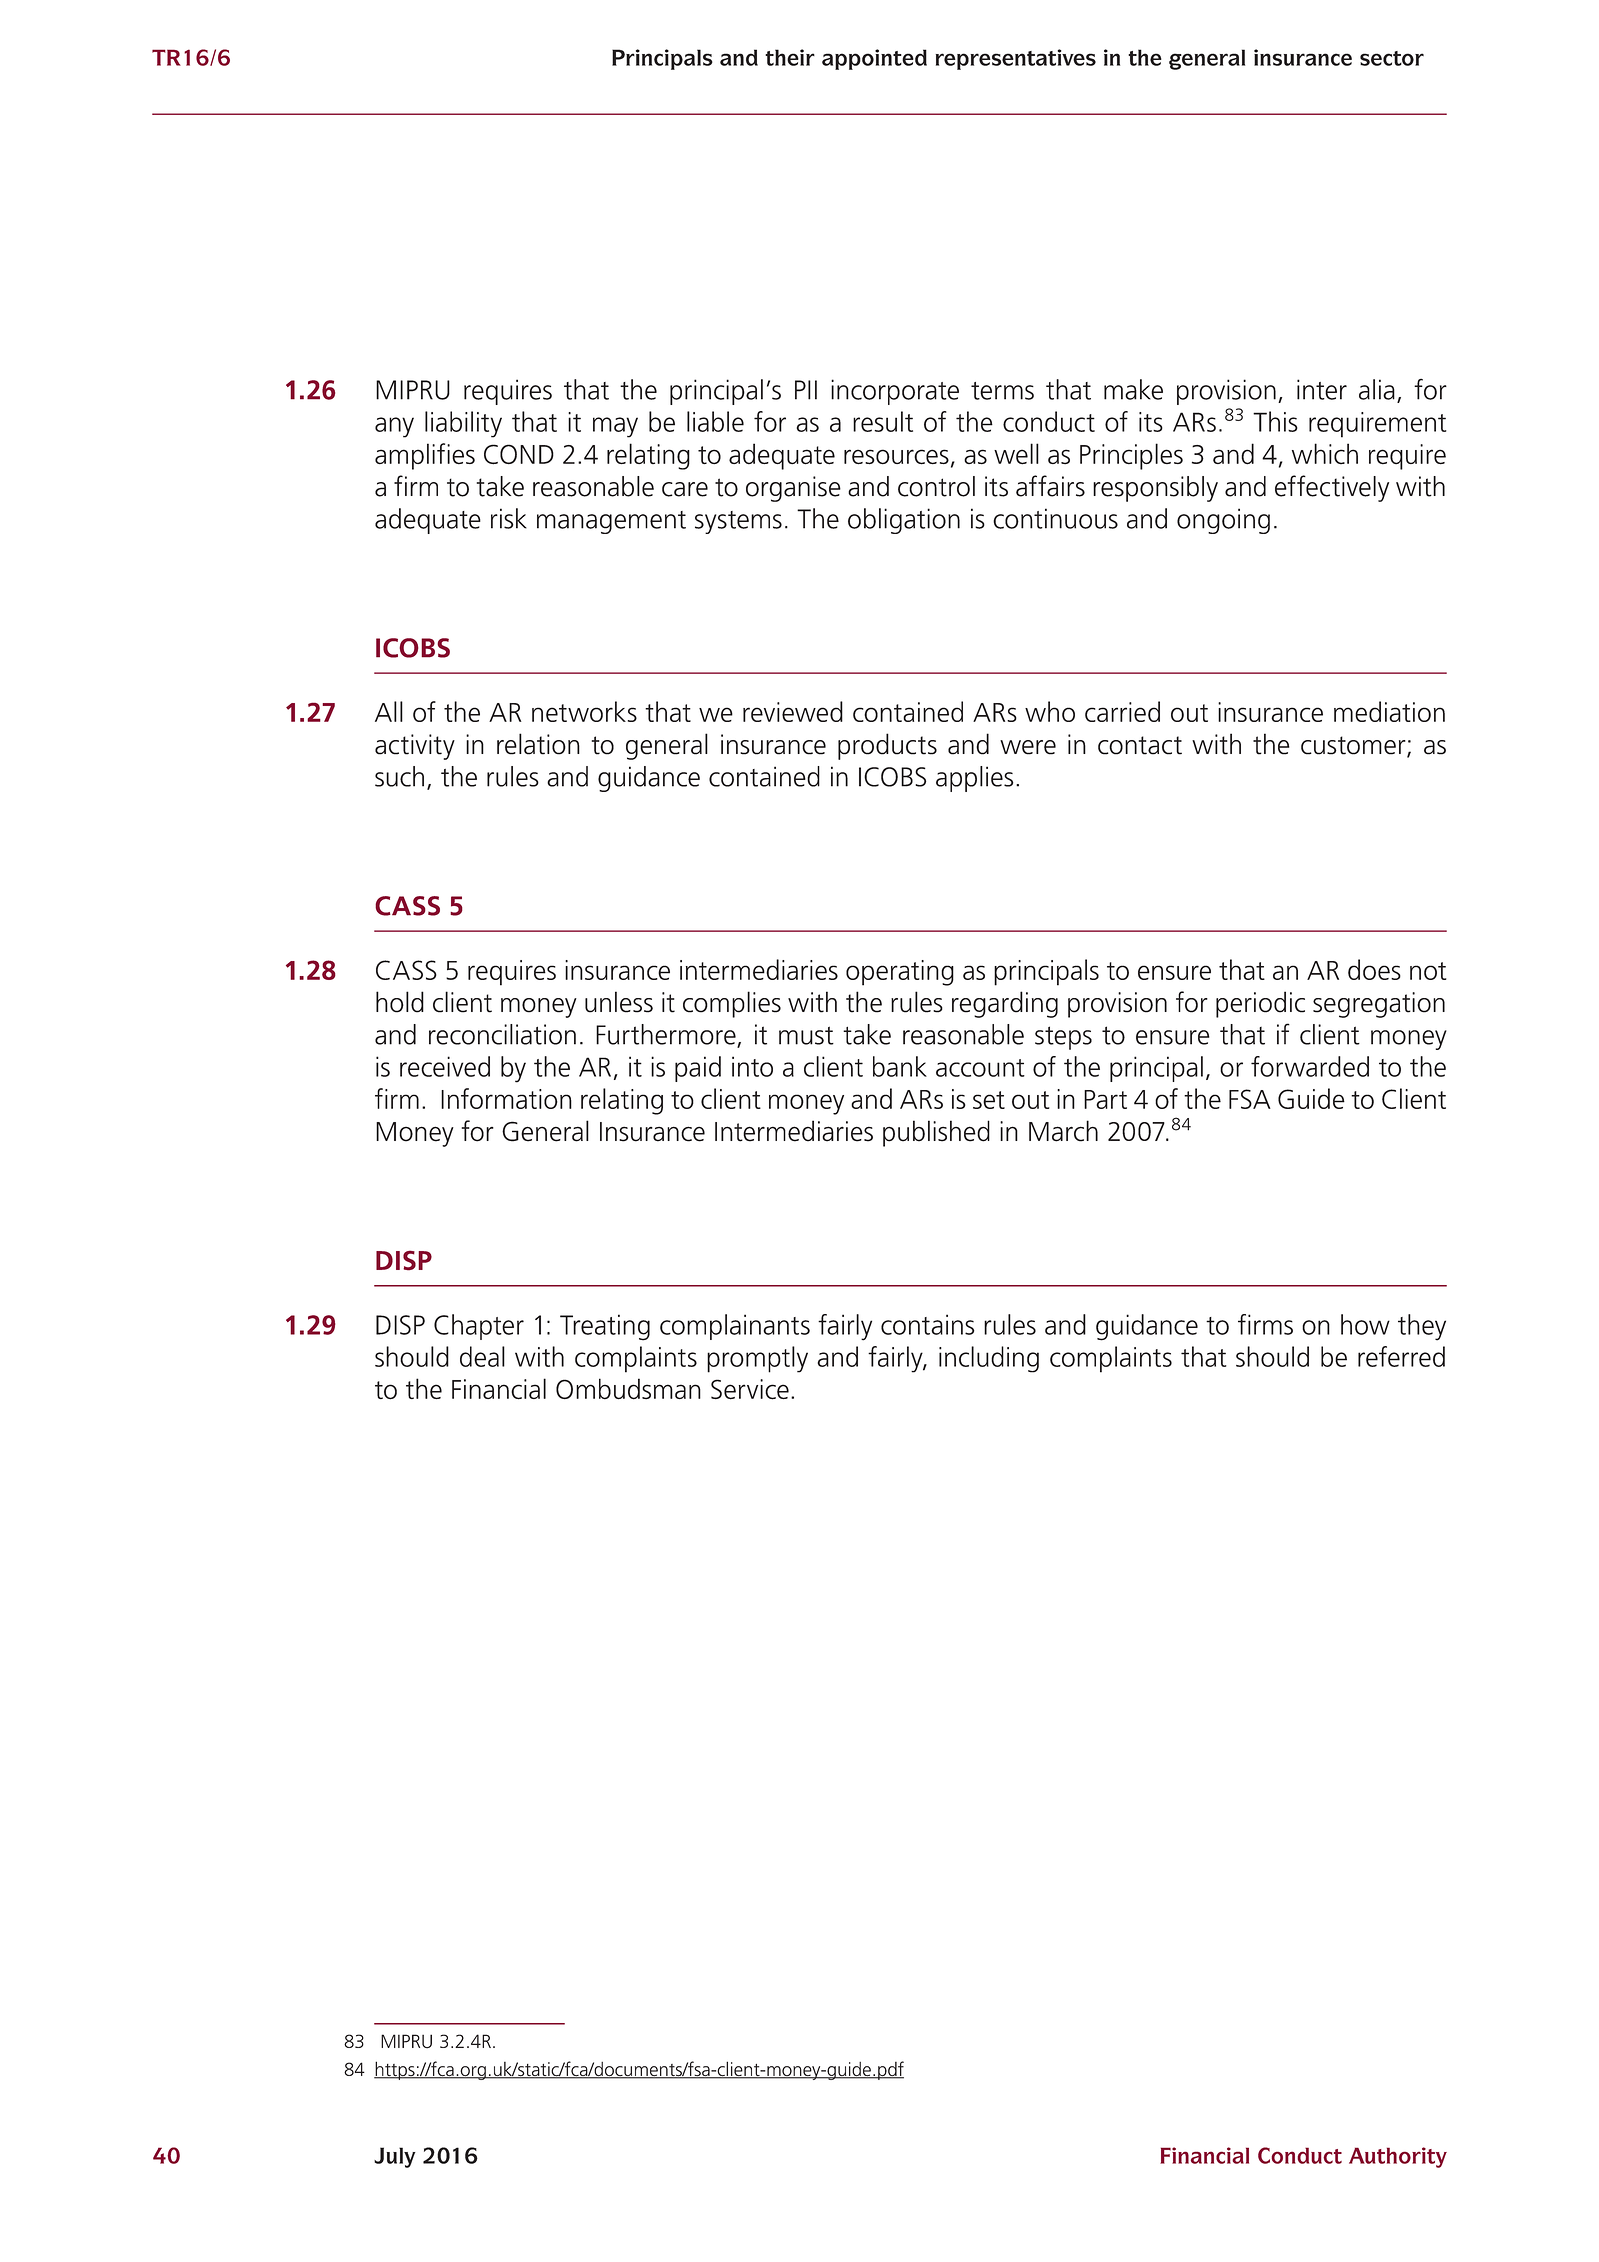 The width and height of the document is (1599, 2262). I want to click on appointed, so click(874, 59).
